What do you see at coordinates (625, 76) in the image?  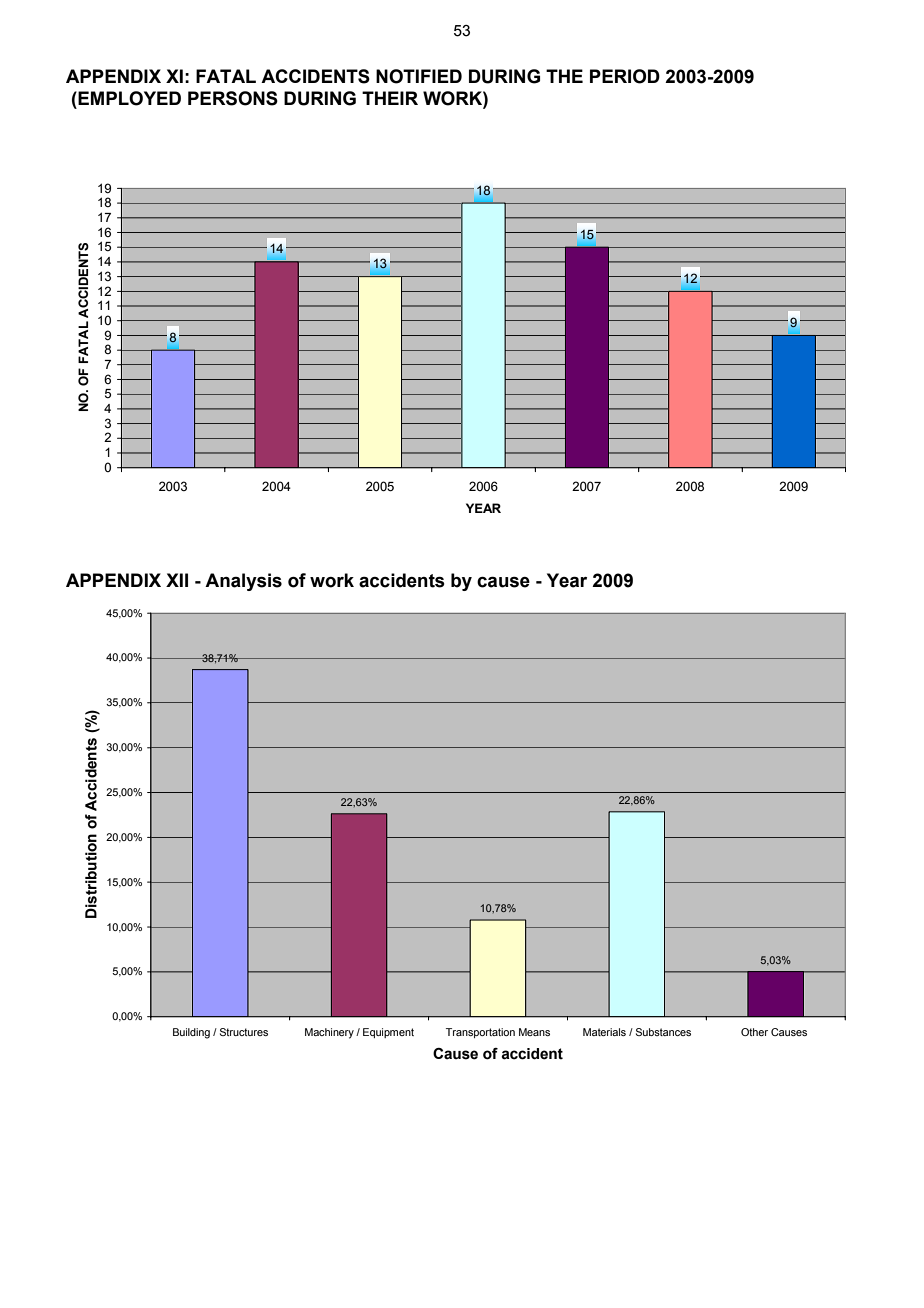 I see `PERIOD` at bounding box center [625, 76].
